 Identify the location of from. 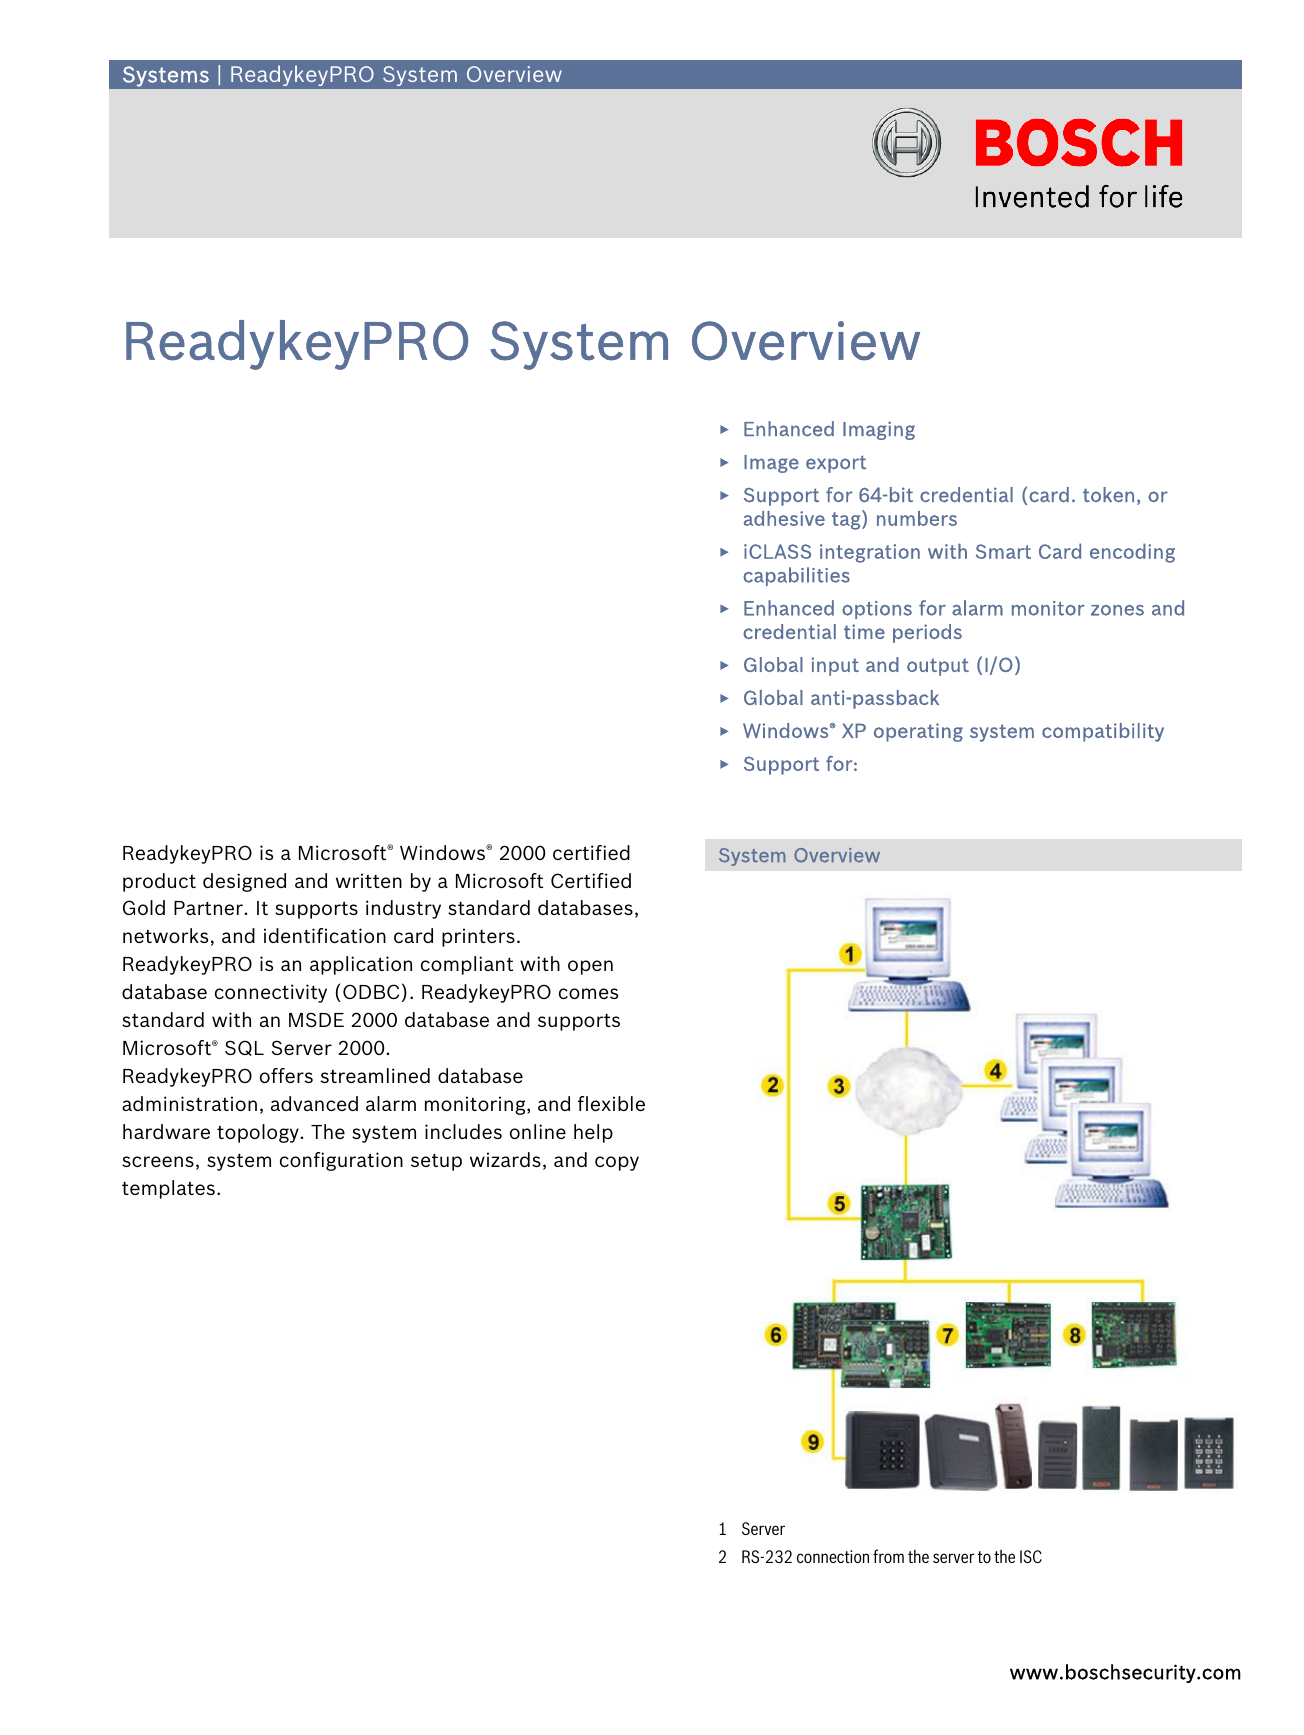
(888, 1556).
